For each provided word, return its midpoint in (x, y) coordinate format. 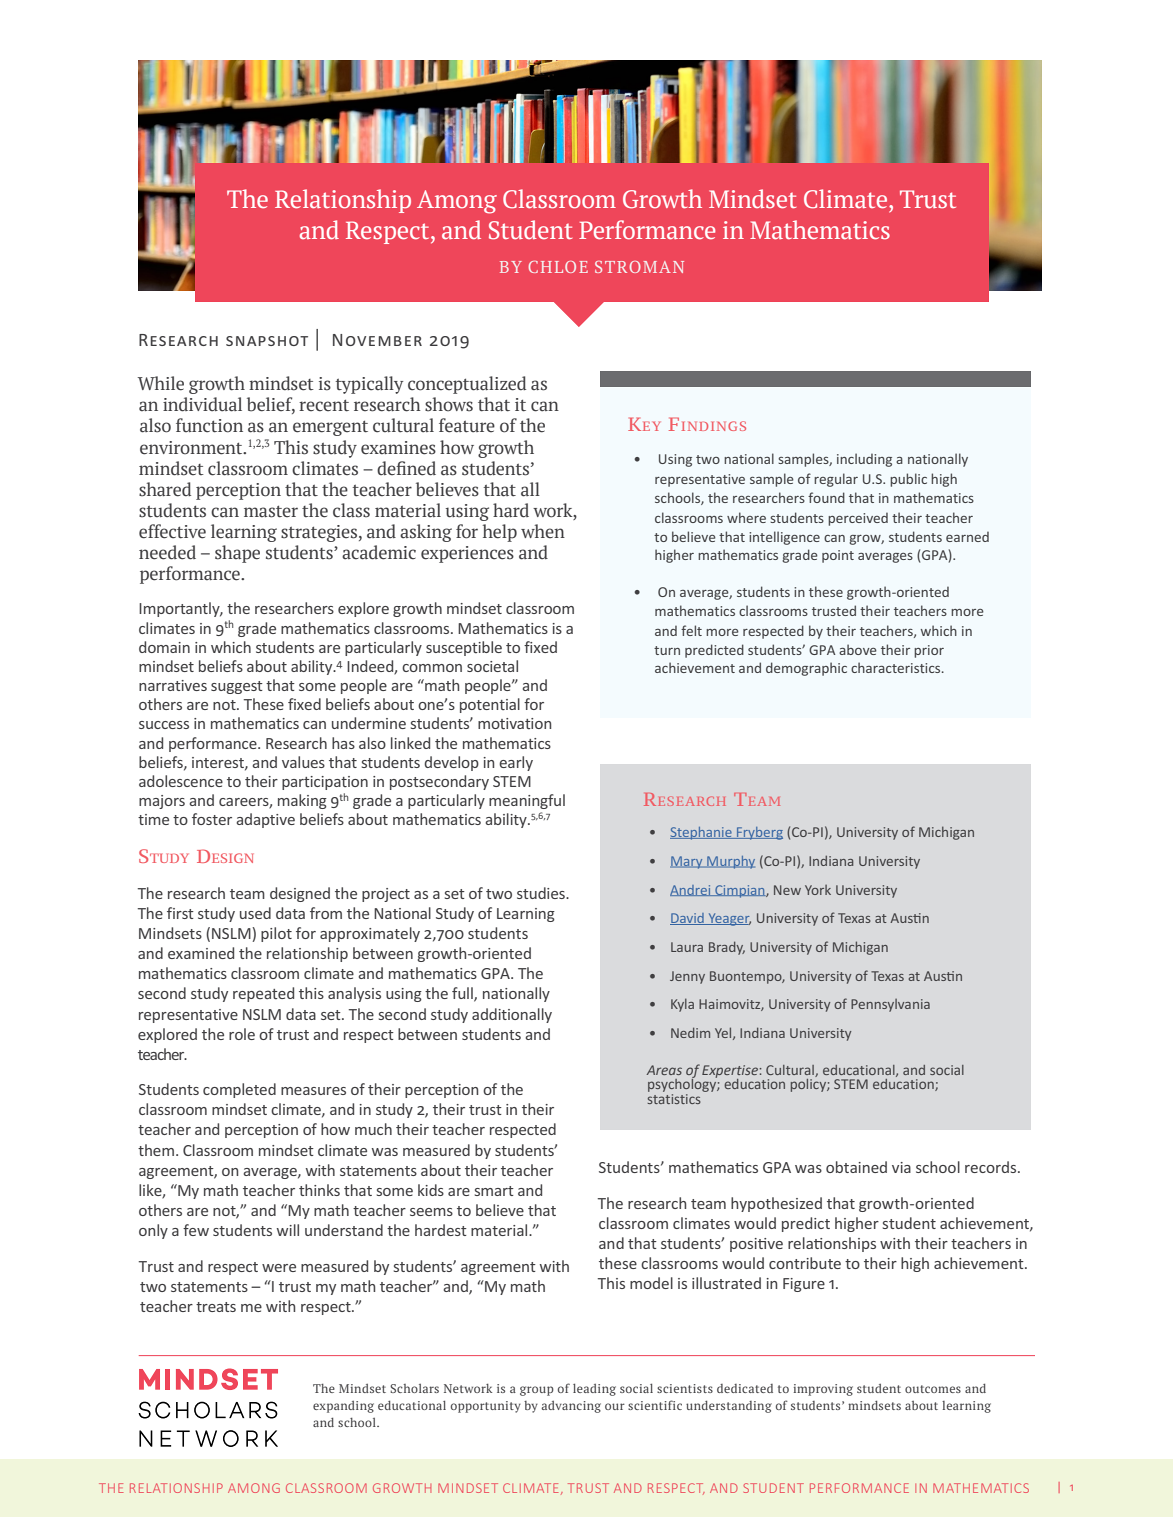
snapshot (267, 341)
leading (594, 1389)
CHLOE (558, 267)
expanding (343, 1407)
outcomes (933, 1389)
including (864, 460)
